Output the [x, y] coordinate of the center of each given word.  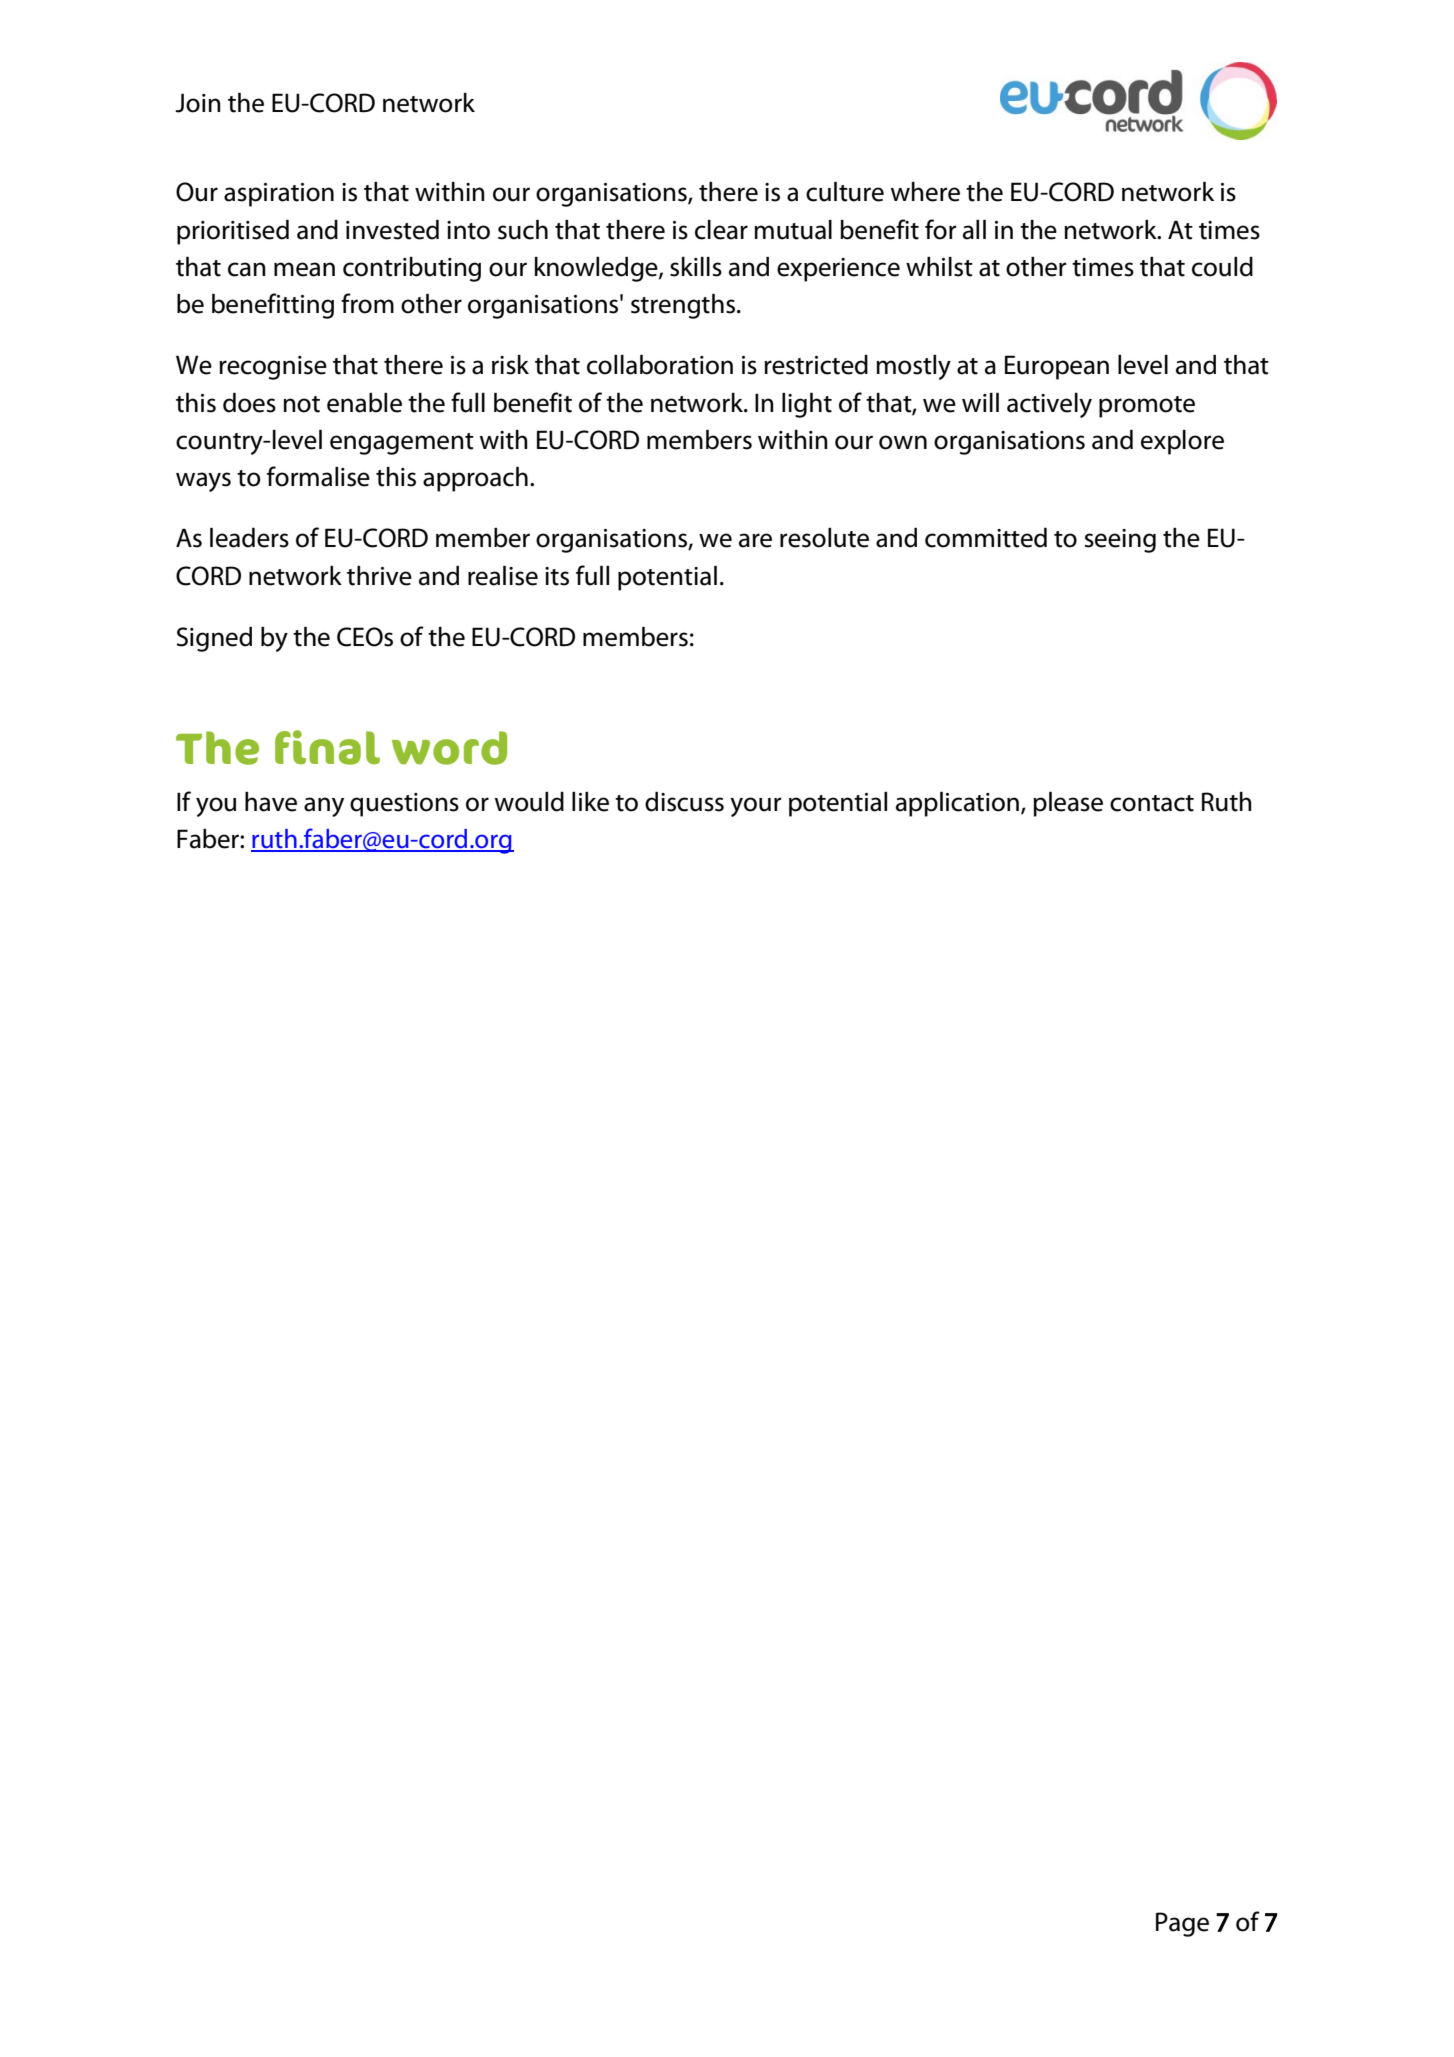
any [324, 807]
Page [1182, 1924]
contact [1152, 803]
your [756, 807]
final [327, 747]
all [974, 230]
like [590, 802]
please [1068, 804]
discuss [684, 802]
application [957, 804]
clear [721, 230]
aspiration [279, 195]
